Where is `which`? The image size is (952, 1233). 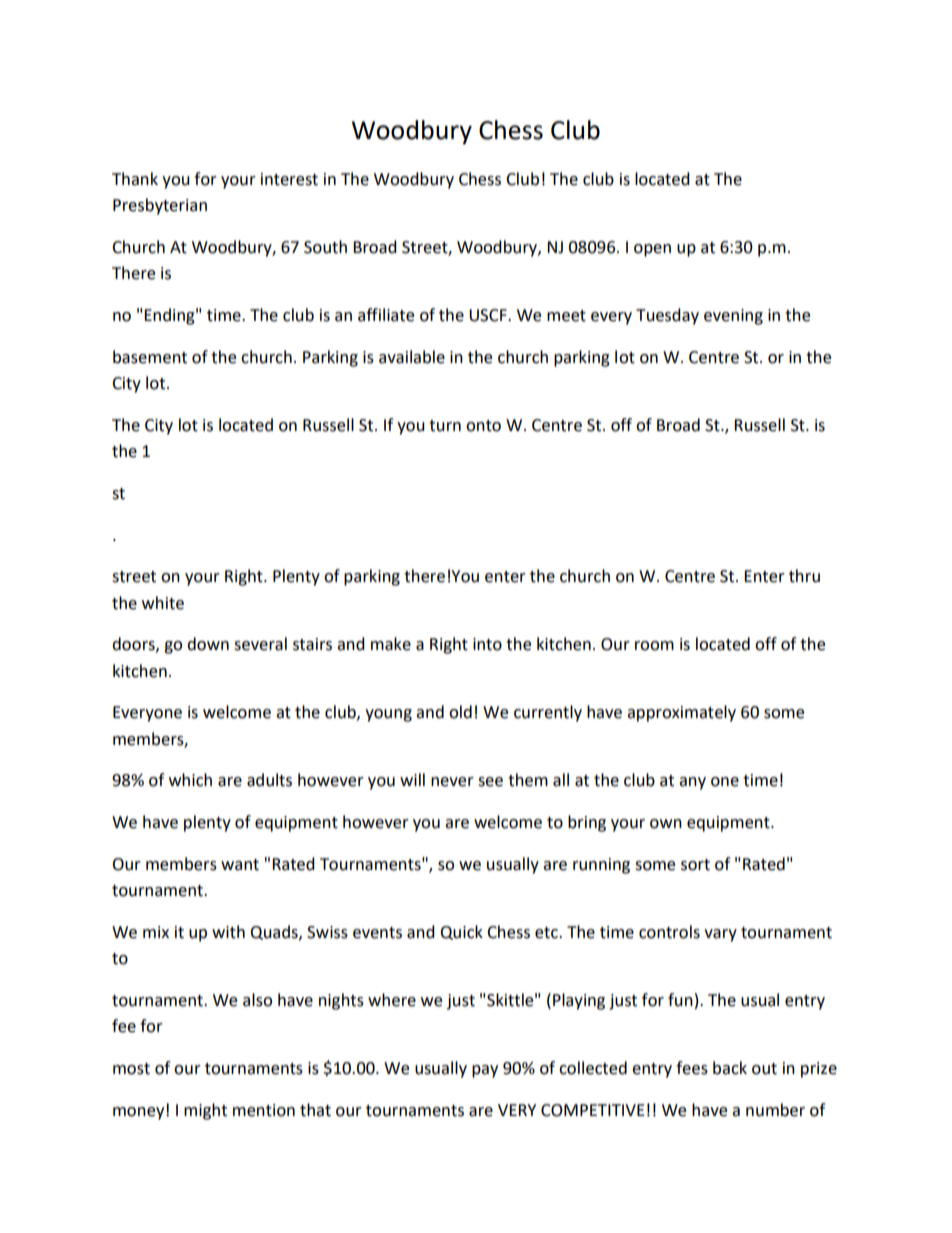
which is located at coordinates (190, 780).
